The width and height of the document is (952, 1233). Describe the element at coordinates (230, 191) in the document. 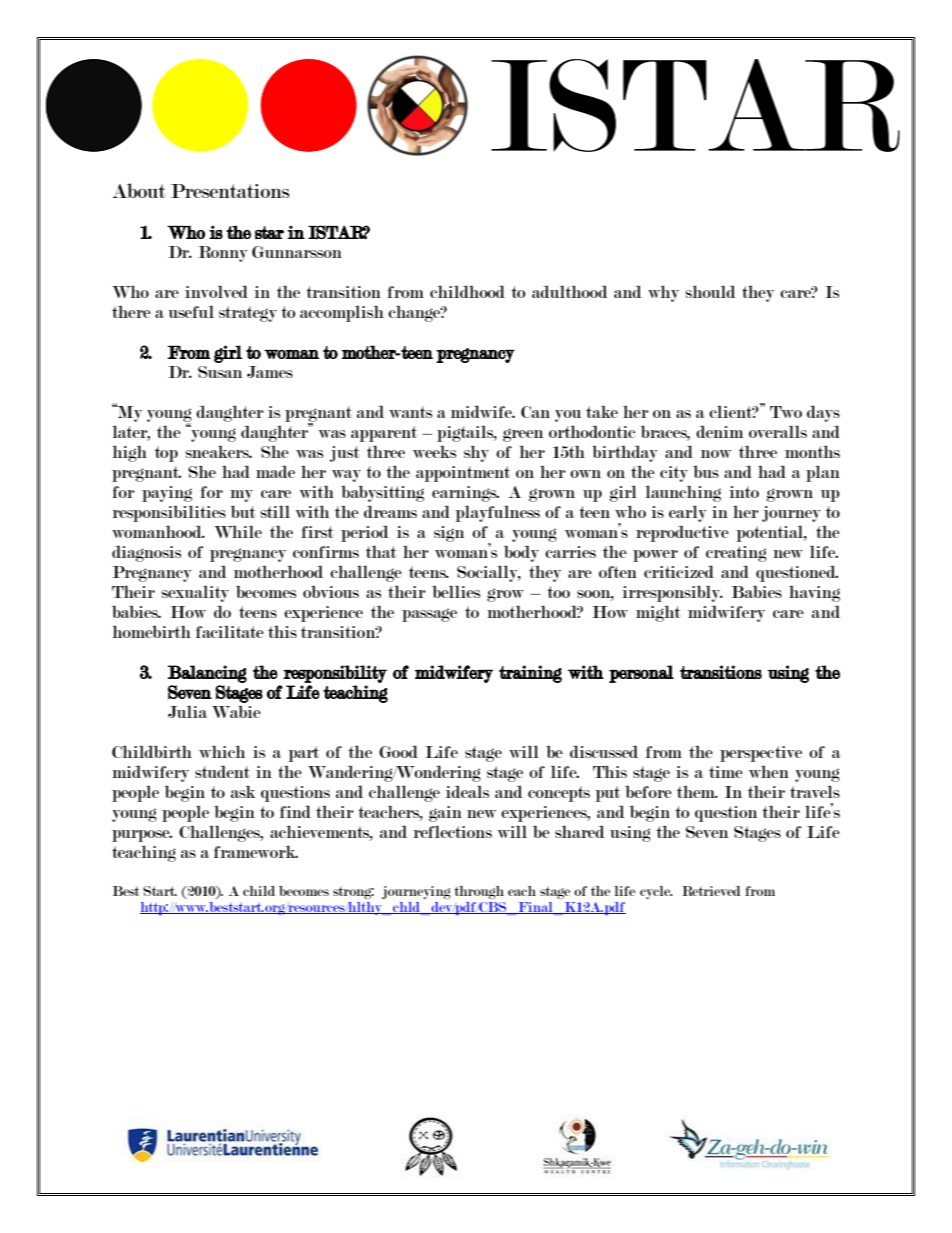

I see `Presentations` at that location.
